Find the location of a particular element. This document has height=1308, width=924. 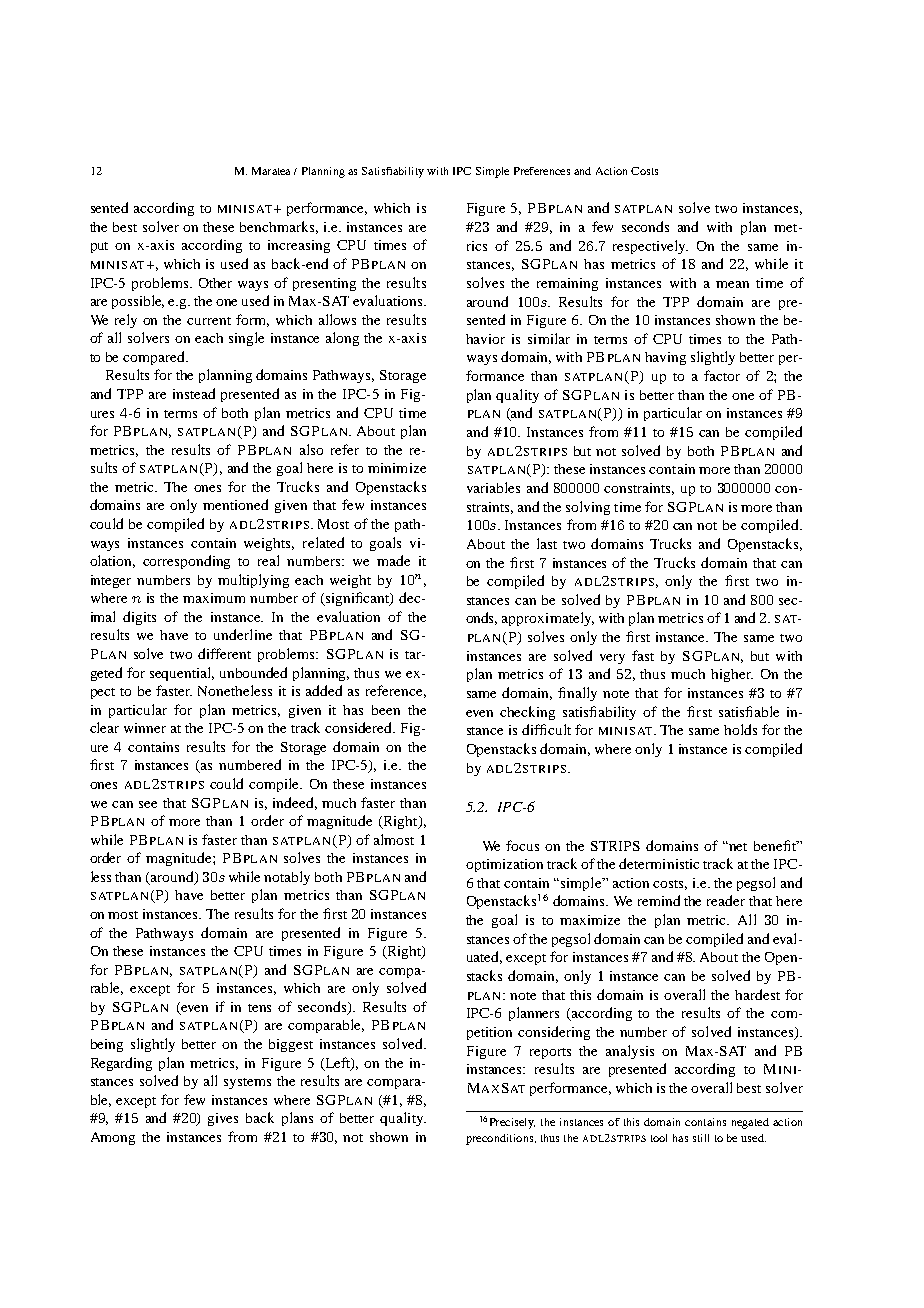

been is located at coordinates (386, 710).
